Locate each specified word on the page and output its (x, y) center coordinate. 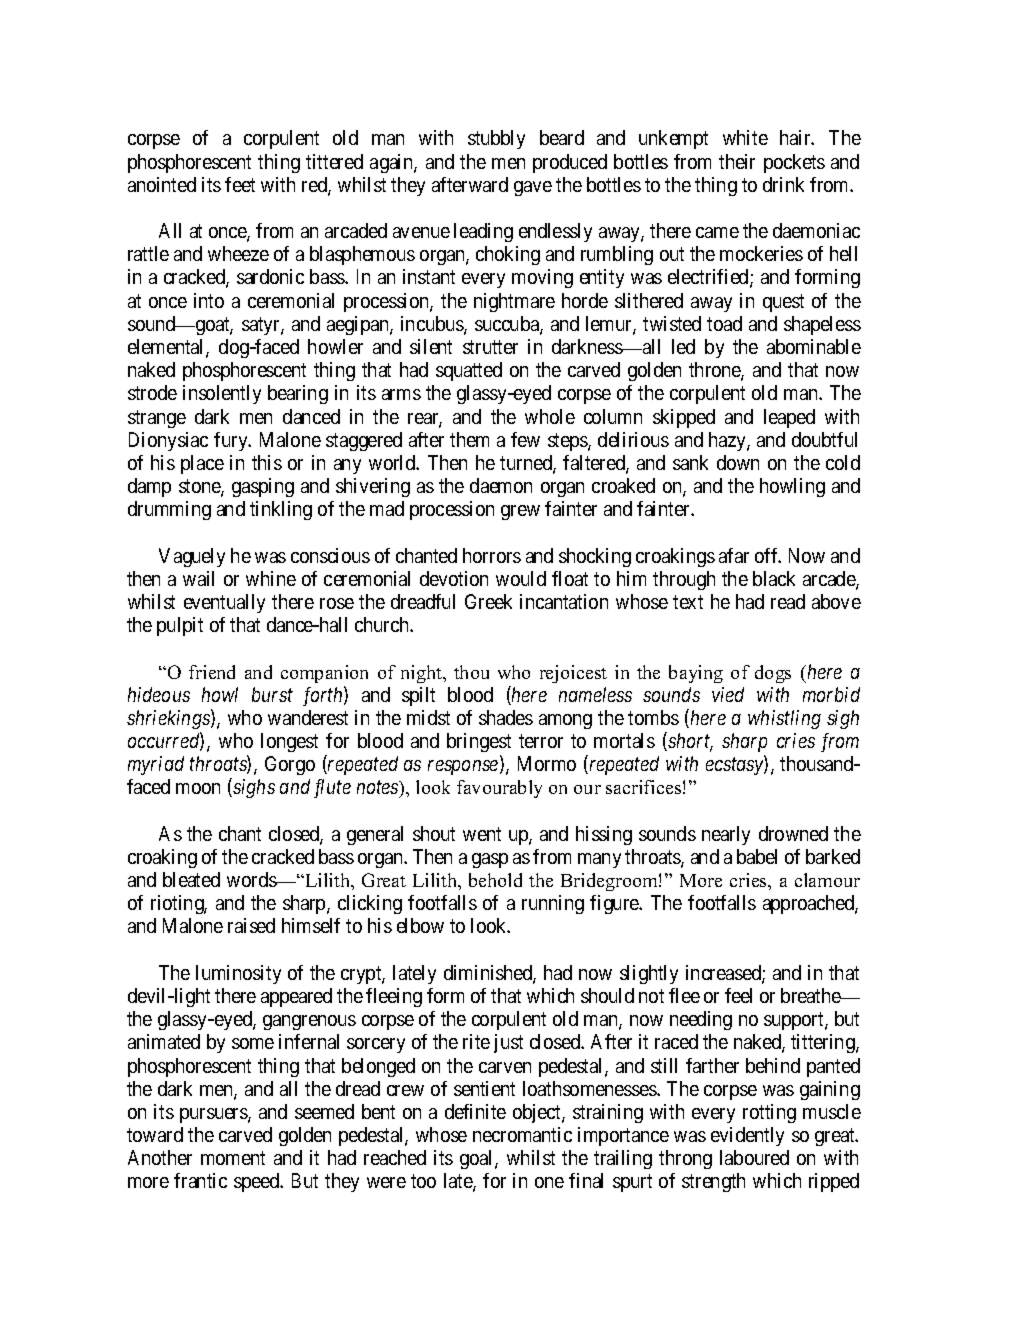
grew (520, 512)
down (738, 462)
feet (240, 184)
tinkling (281, 510)
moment (233, 1158)
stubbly (496, 139)
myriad (156, 765)
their (737, 161)
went (482, 834)
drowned (793, 833)
